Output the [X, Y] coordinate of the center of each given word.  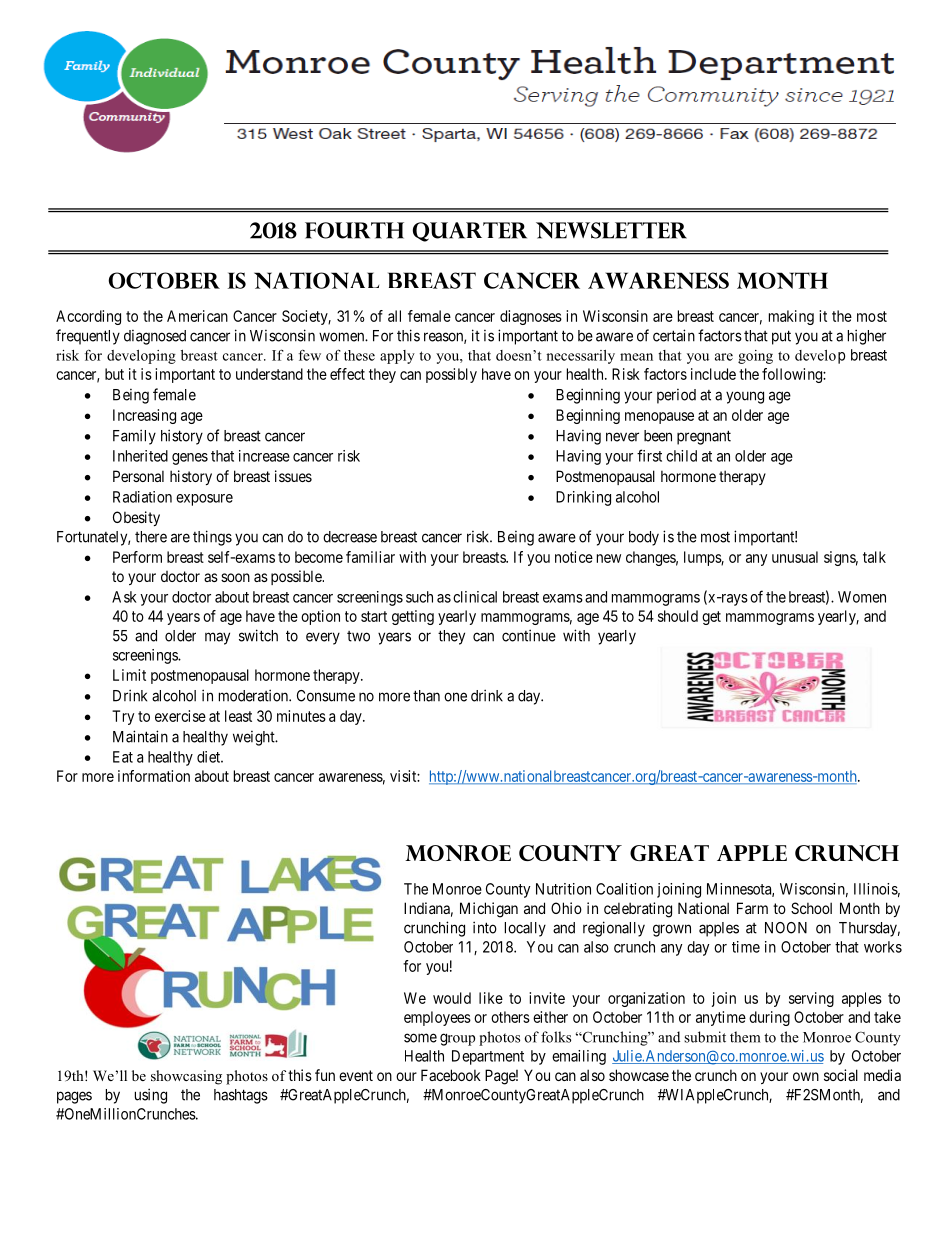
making [791, 317]
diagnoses [531, 317]
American [197, 316]
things [212, 538]
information [154, 776]
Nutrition [563, 889]
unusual [795, 557]
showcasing [186, 1077]
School [811, 908]
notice [574, 557]
